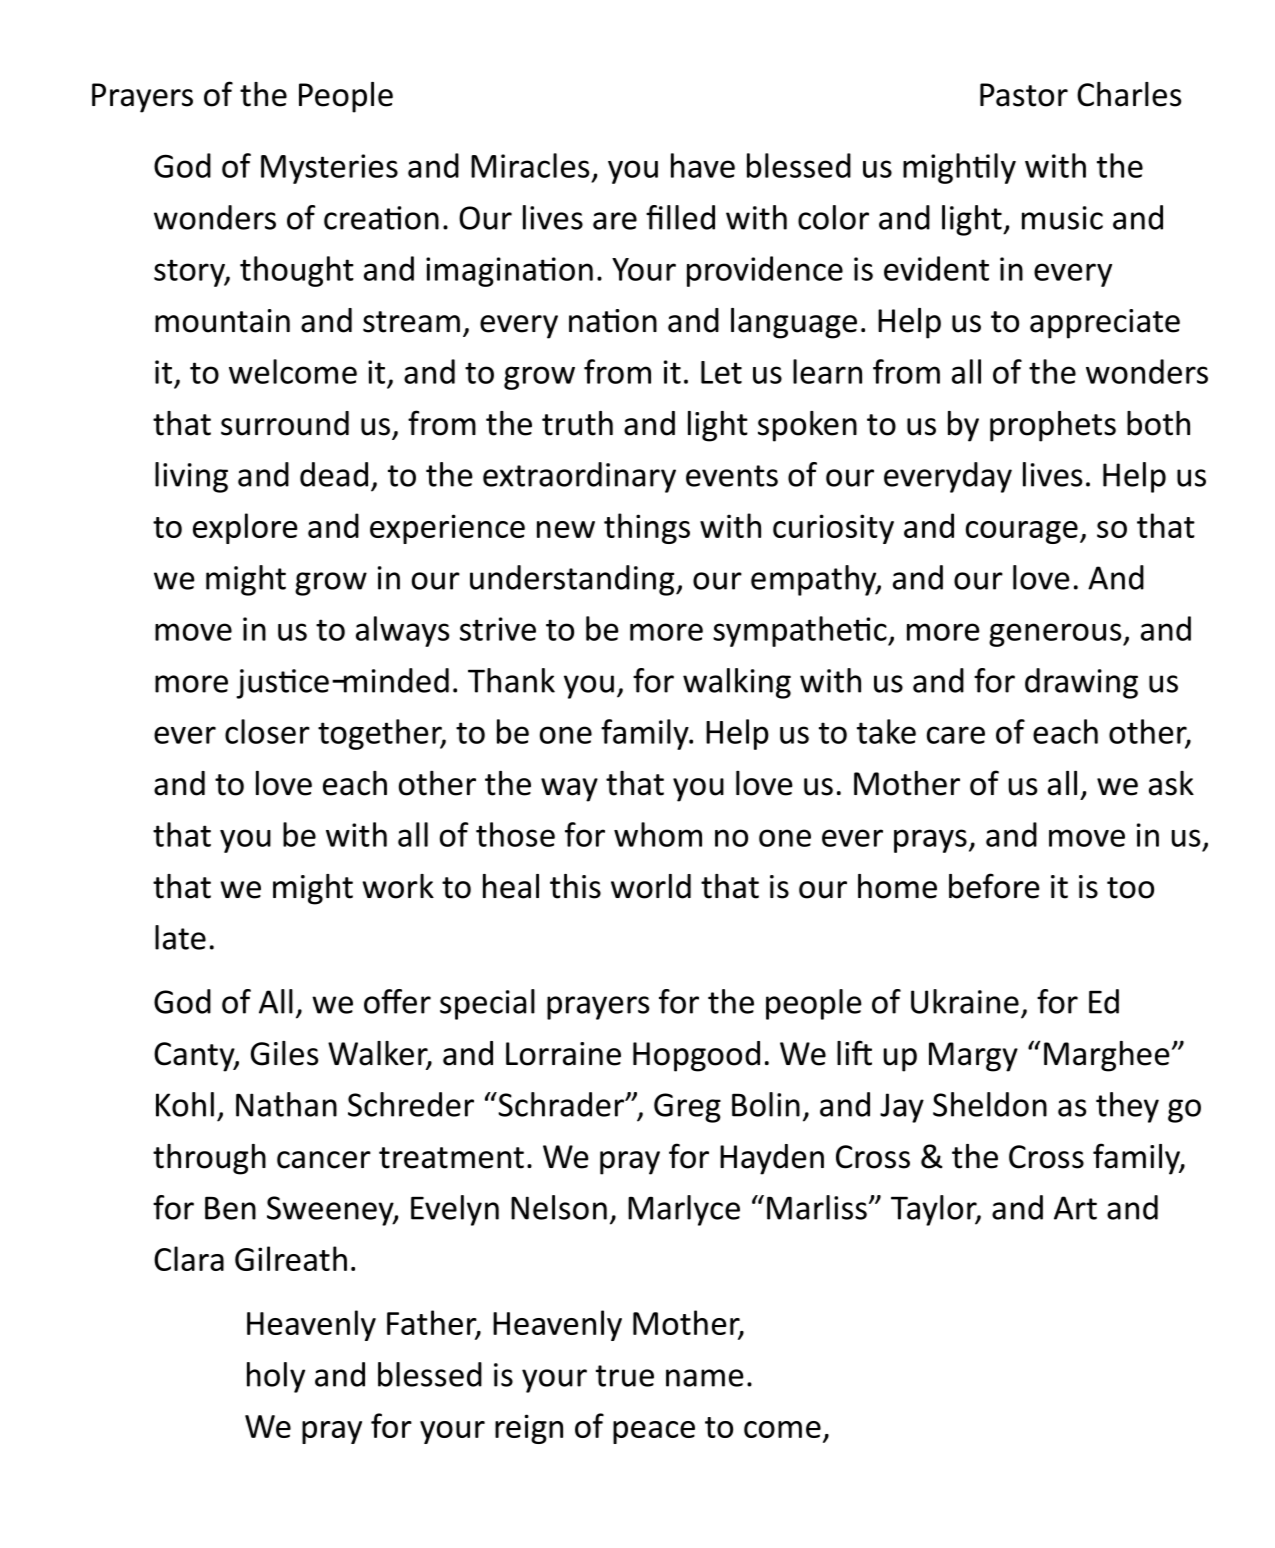 The image size is (1275, 1548). Describe the element at coordinates (1024, 95) in the screenshot. I see `Pastor` at that location.
